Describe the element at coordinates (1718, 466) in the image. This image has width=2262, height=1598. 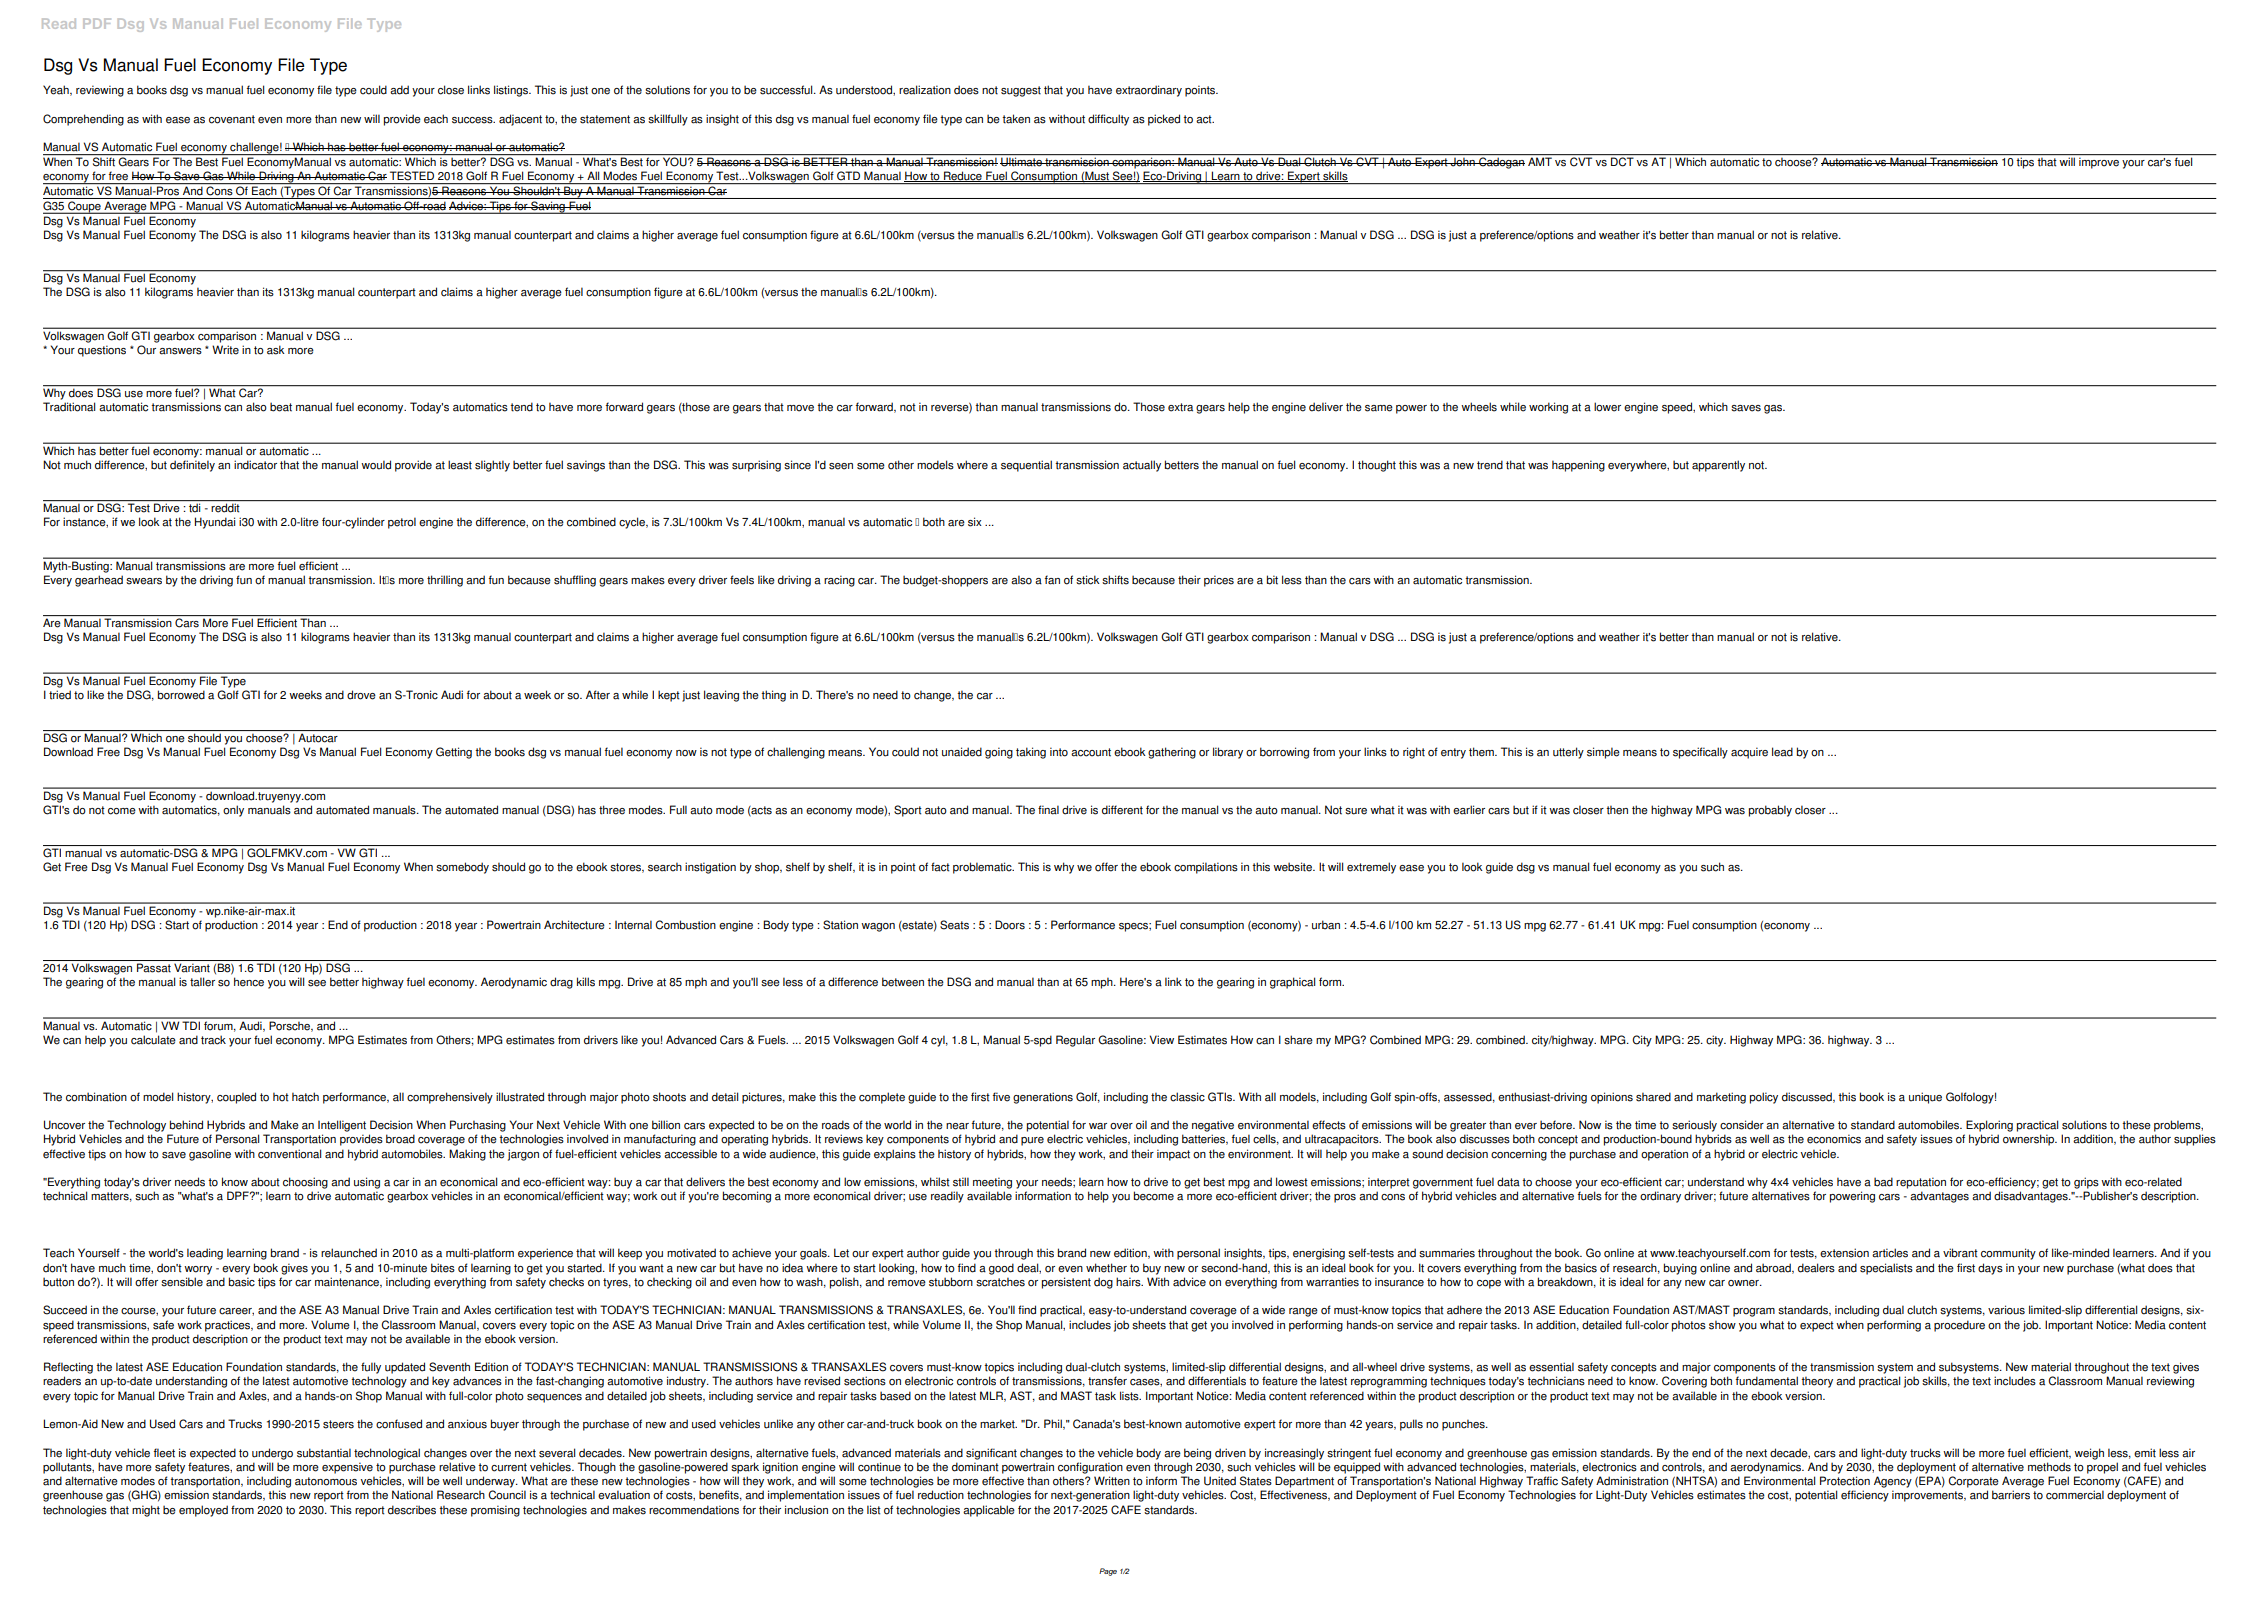
I see `apparently` at that location.
